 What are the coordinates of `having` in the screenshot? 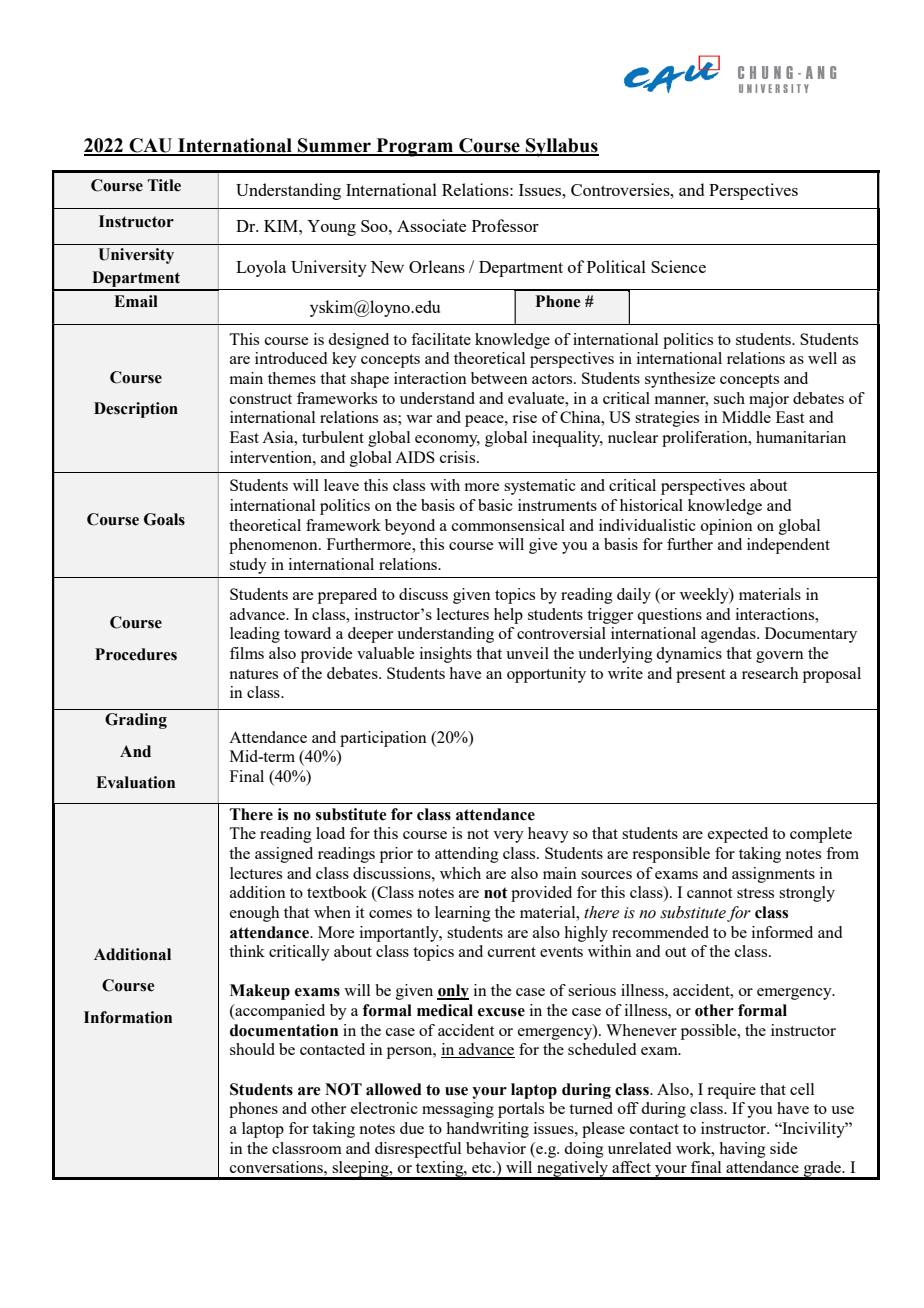 It's located at (742, 1150).
